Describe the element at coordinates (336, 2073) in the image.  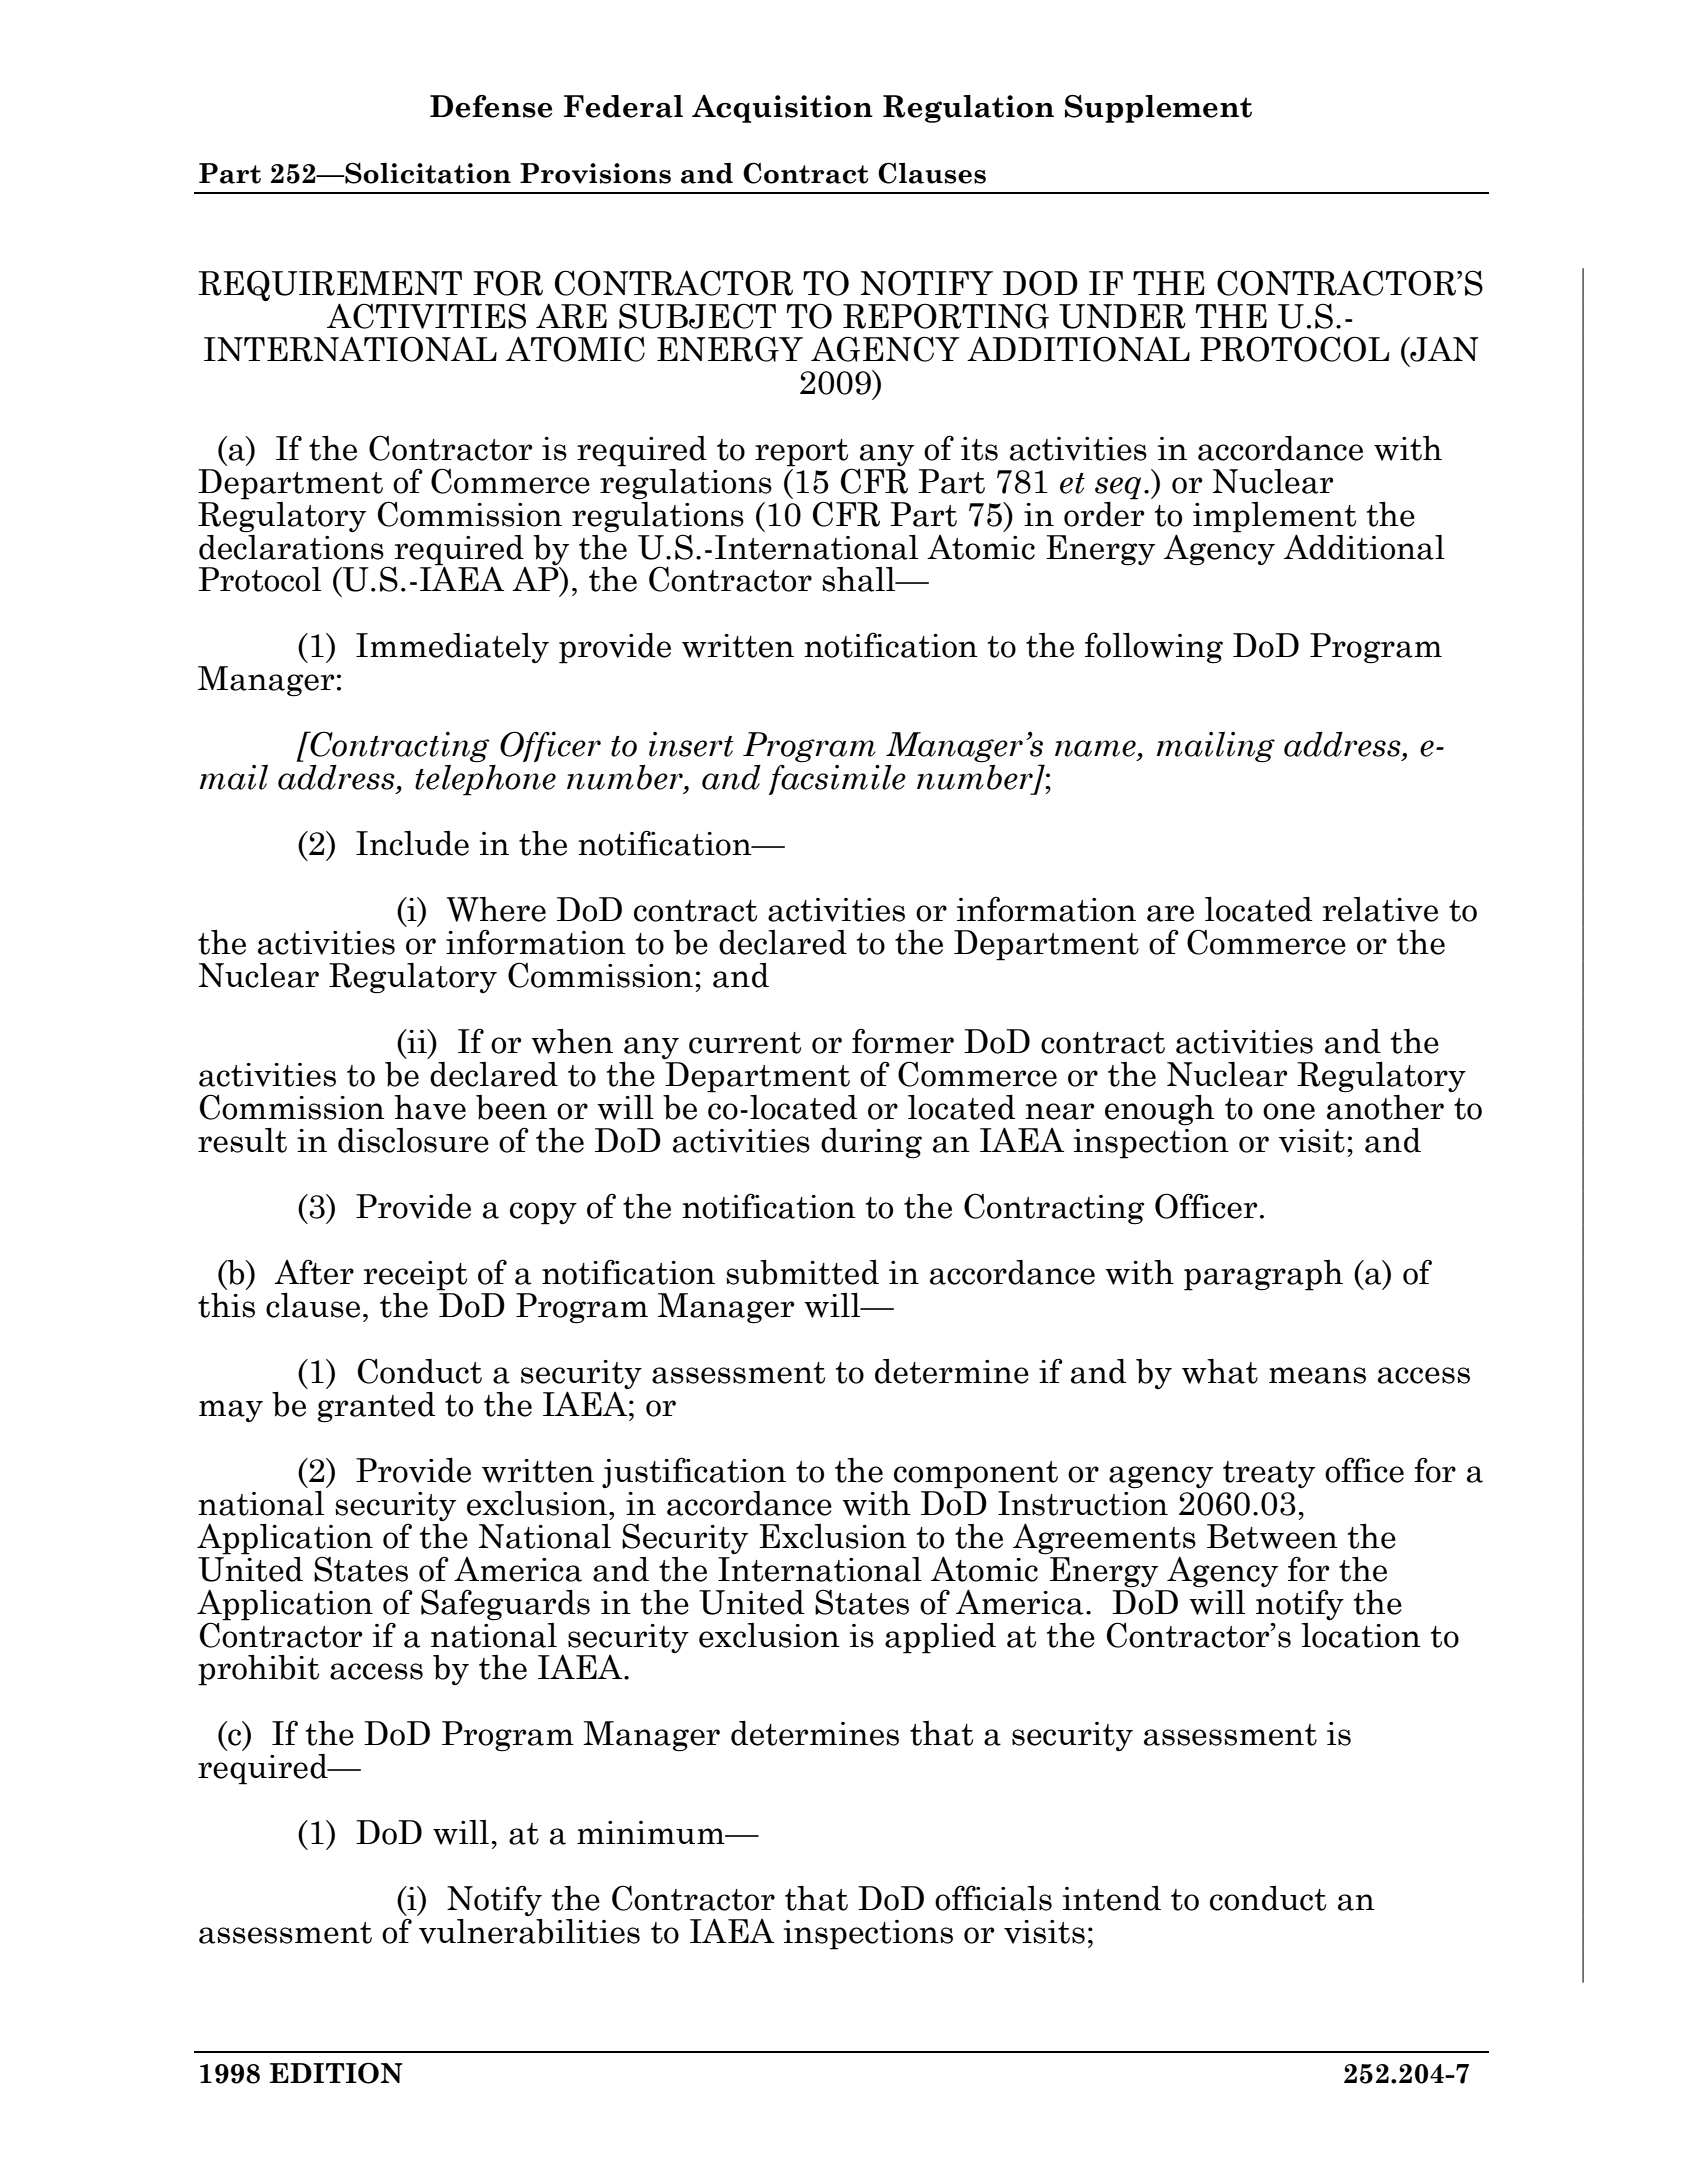
I see `EDITION` at that location.
